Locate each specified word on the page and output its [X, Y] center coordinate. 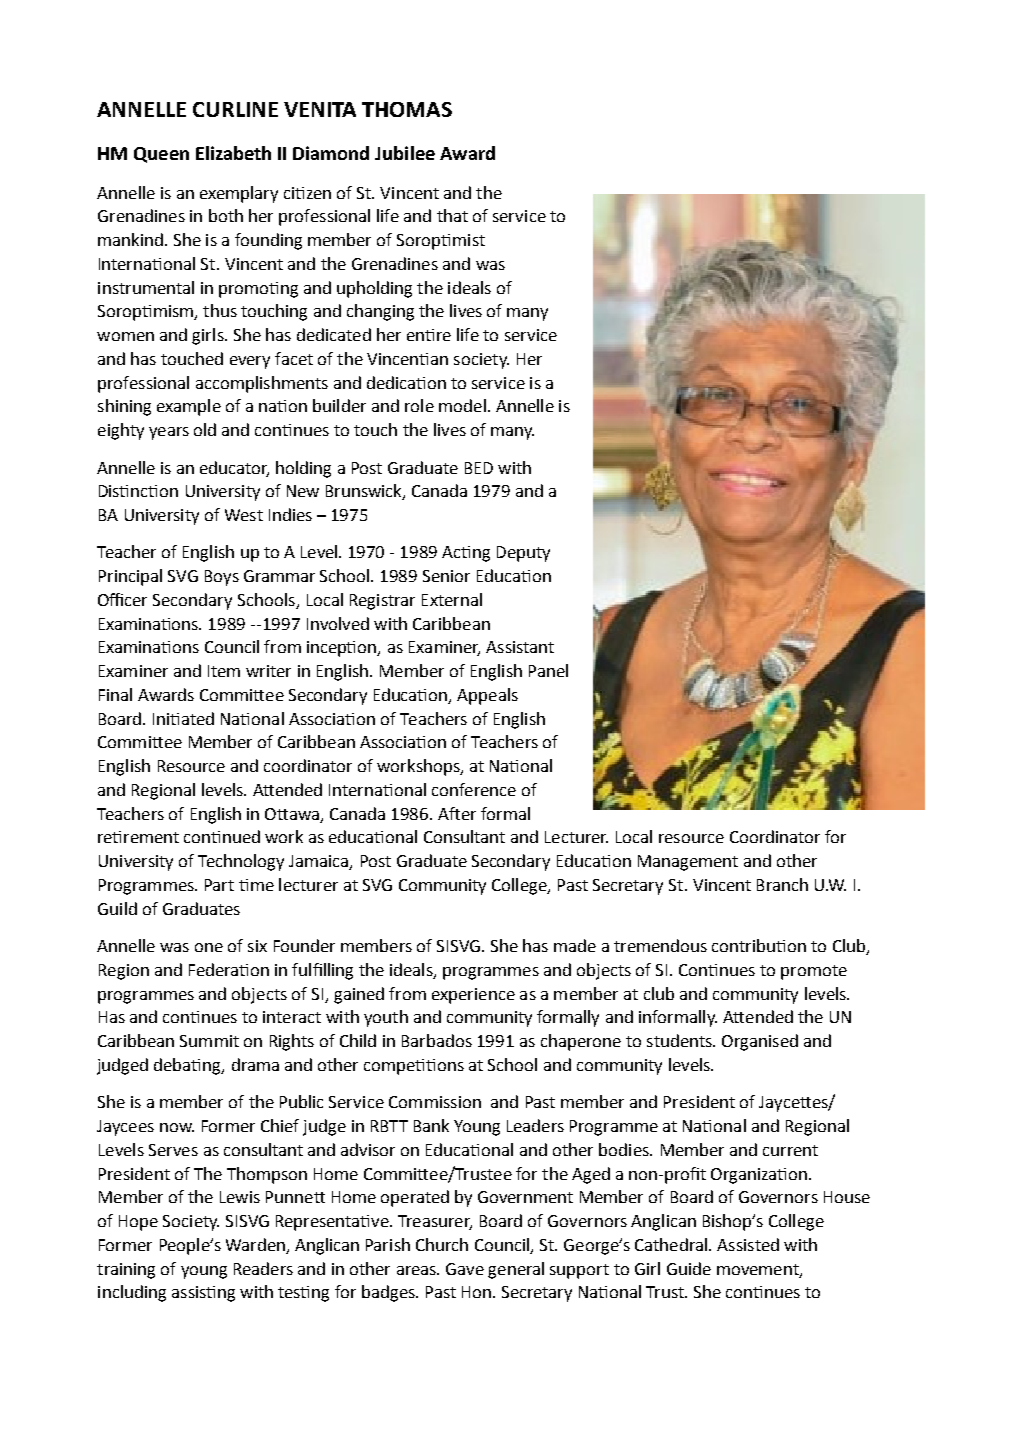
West [244, 515]
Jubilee [405, 153]
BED [479, 468]
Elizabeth [233, 153]
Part [219, 885]
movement [759, 1270]
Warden [256, 1246]
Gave [465, 1269]
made [575, 945]
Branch [782, 884]
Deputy [523, 554]
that [452, 215]
